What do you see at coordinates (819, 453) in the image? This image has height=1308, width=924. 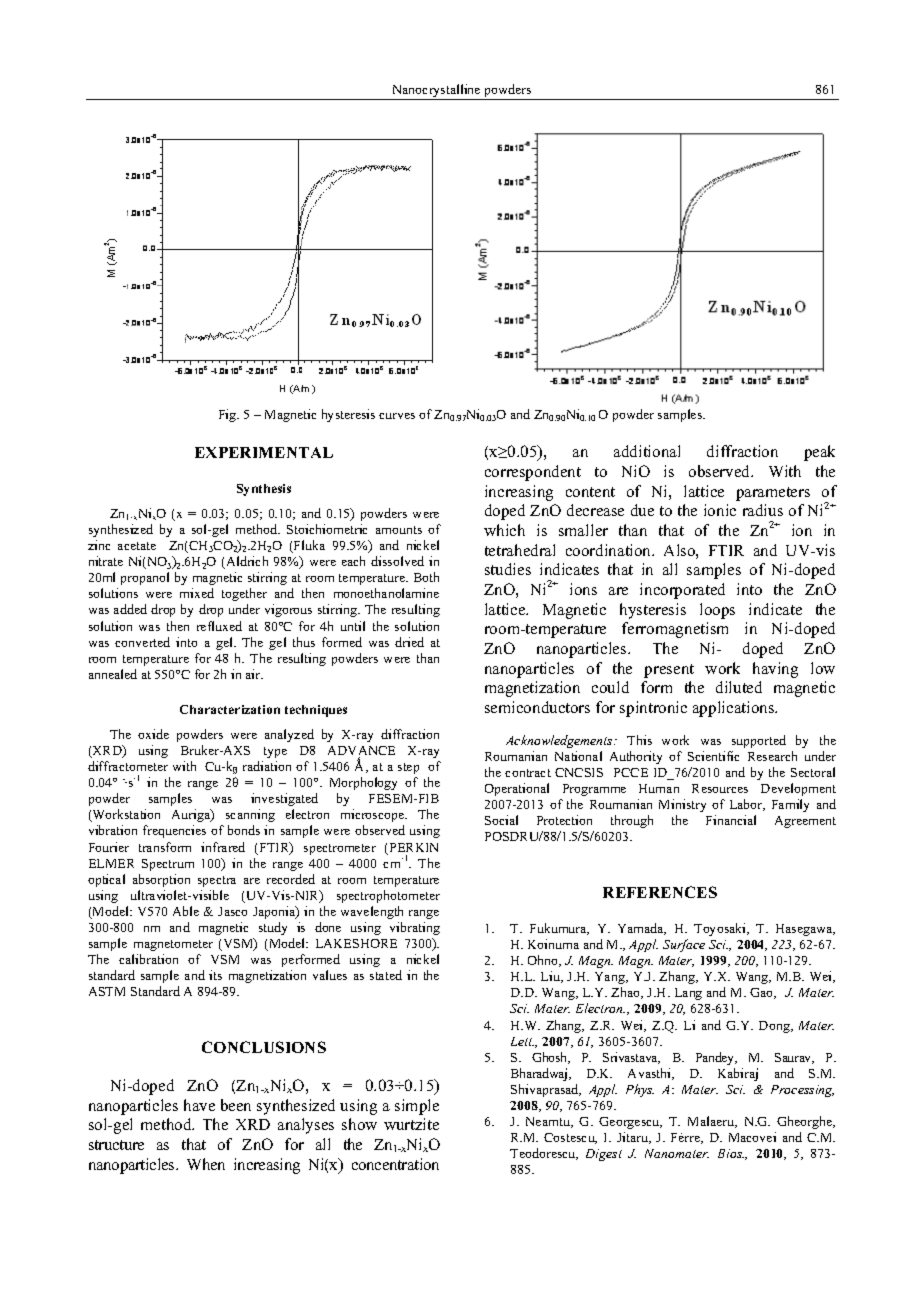 I see `peak` at bounding box center [819, 453].
